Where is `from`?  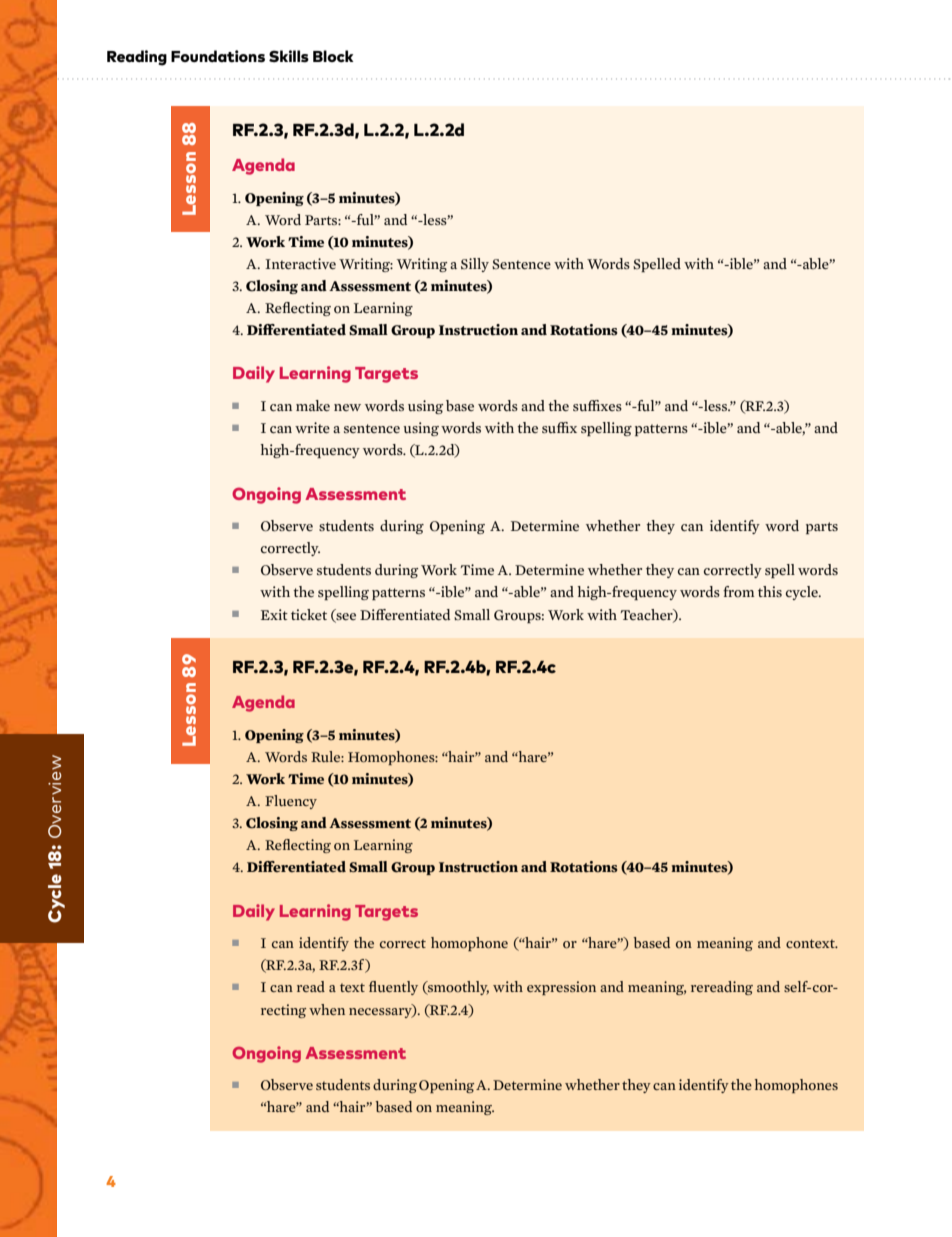
from is located at coordinates (739, 592).
